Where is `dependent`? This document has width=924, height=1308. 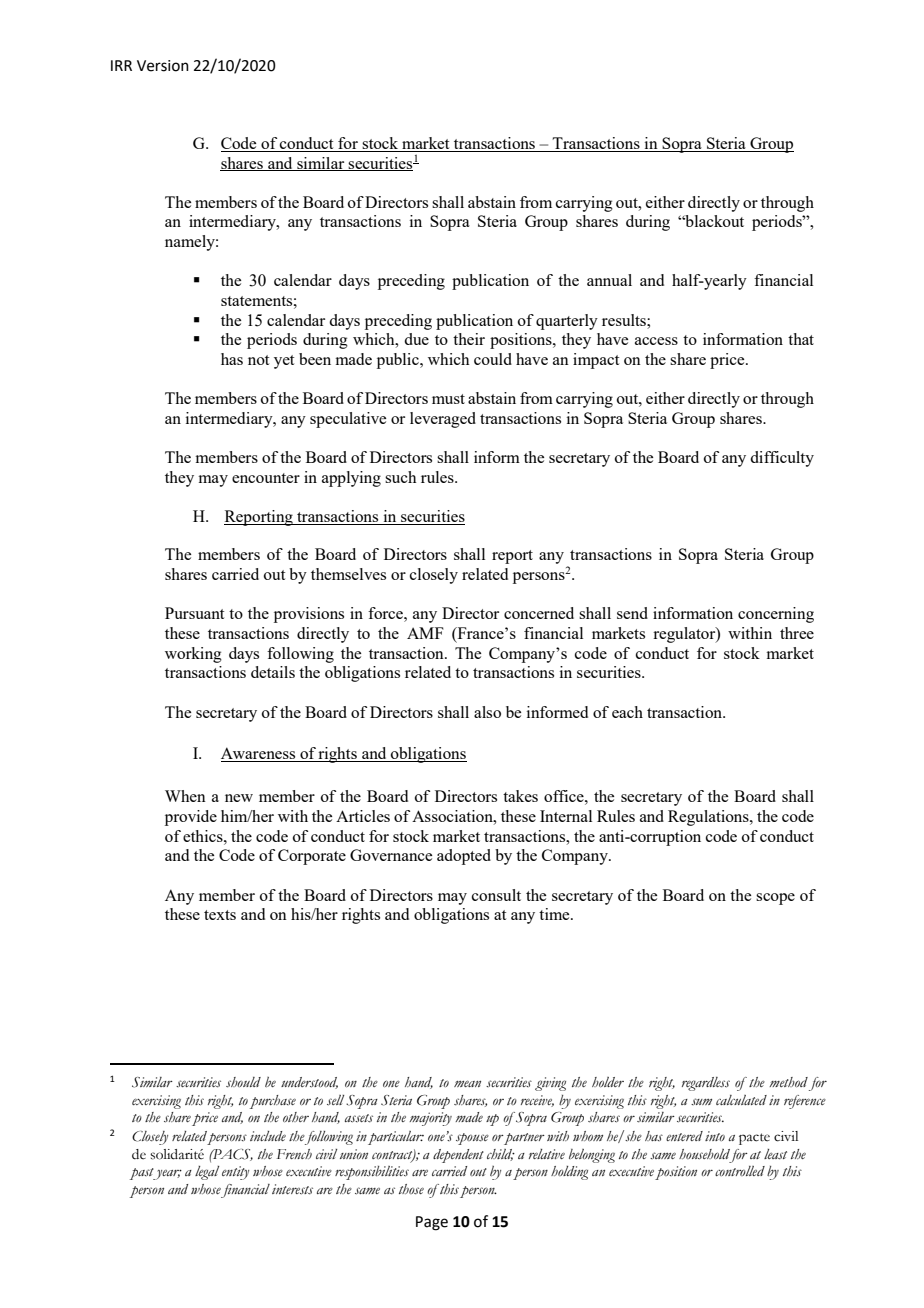
dependent is located at coordinates (458, 1156).
